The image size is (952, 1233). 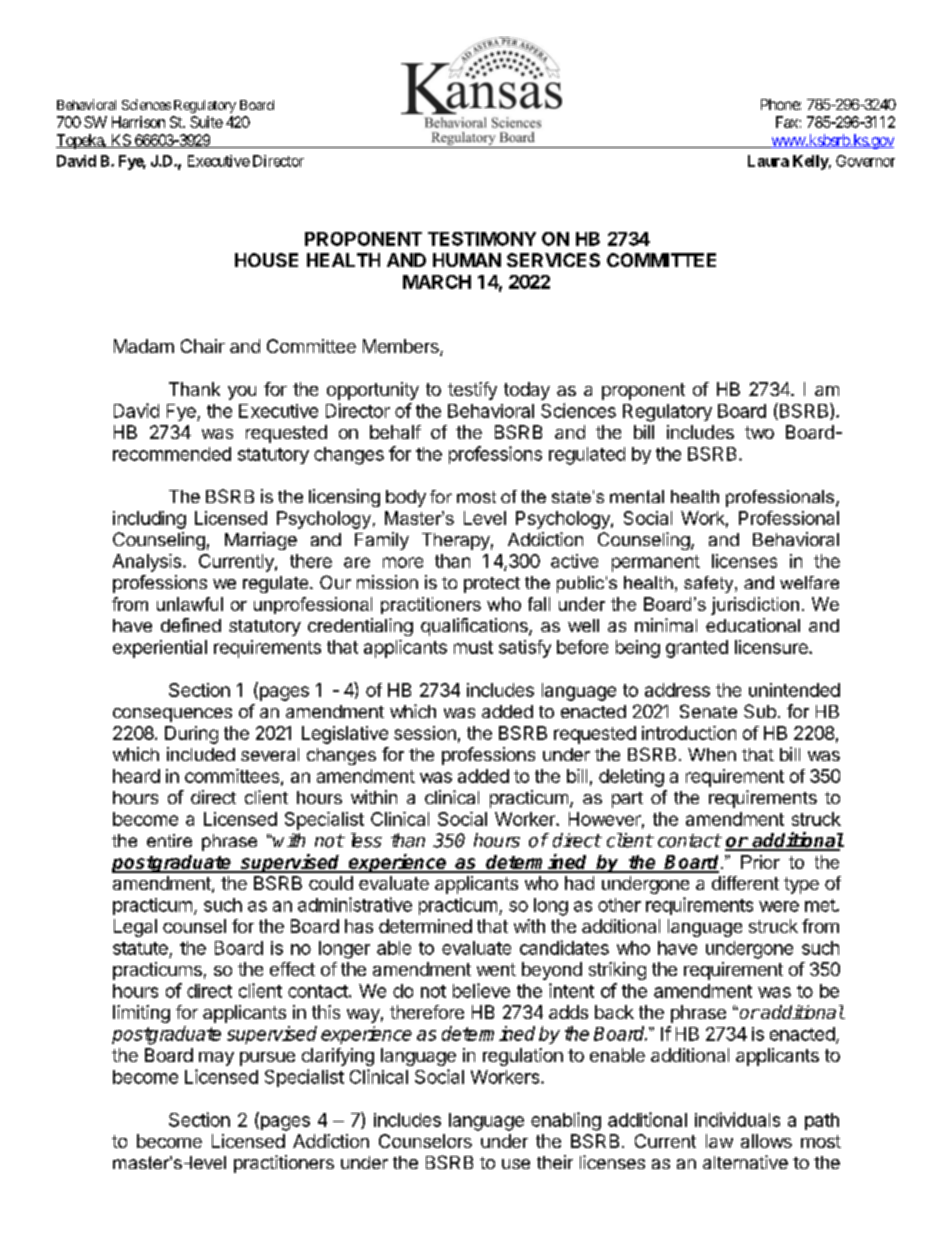 I want to click on entire, so click(x=169, y=840).
